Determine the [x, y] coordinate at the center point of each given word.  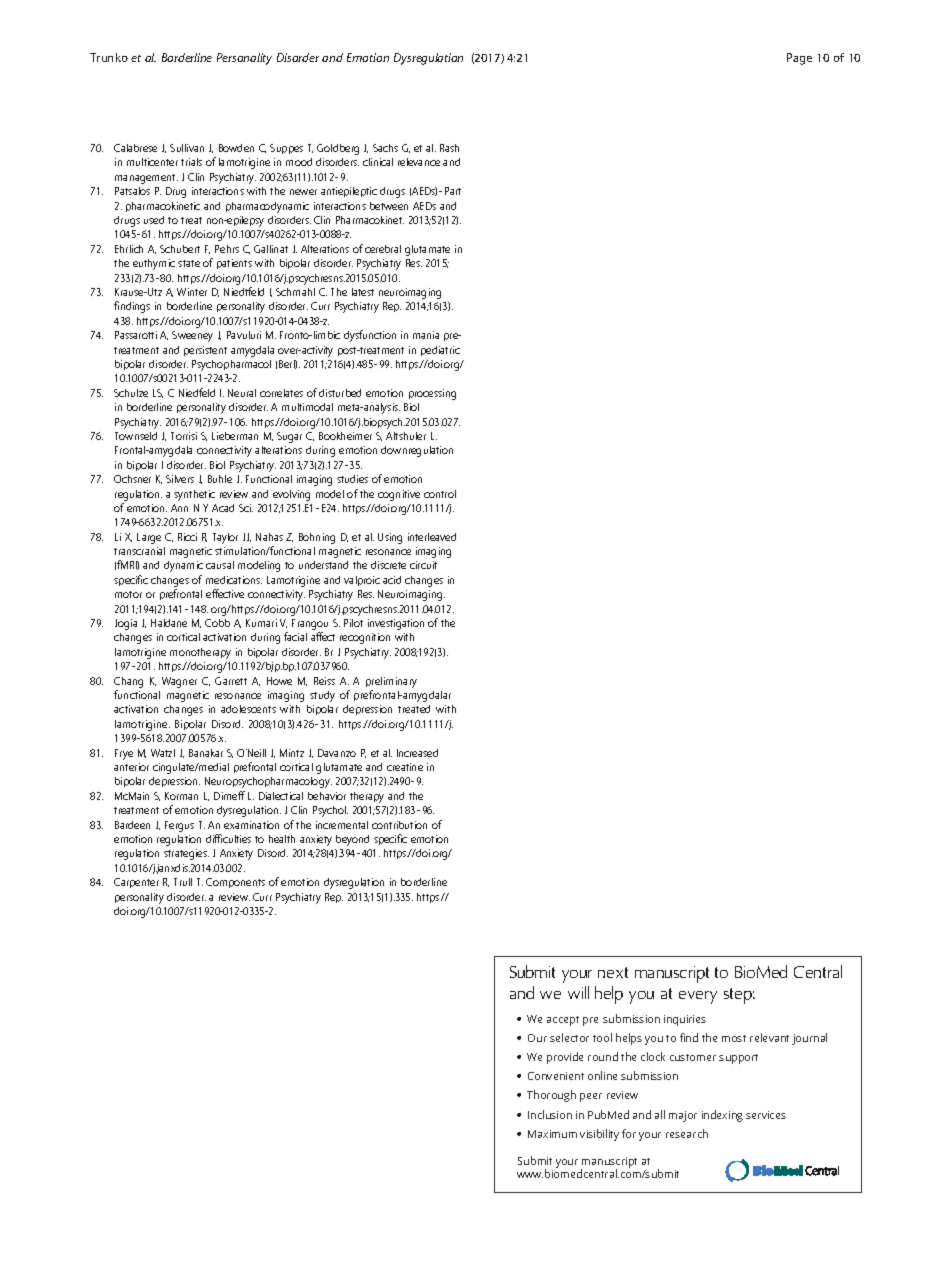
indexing [722, 1116]
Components [235, 883]
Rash [449, 148]
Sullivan [187, 148]
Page [799, 59]
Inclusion [550, 1114]
